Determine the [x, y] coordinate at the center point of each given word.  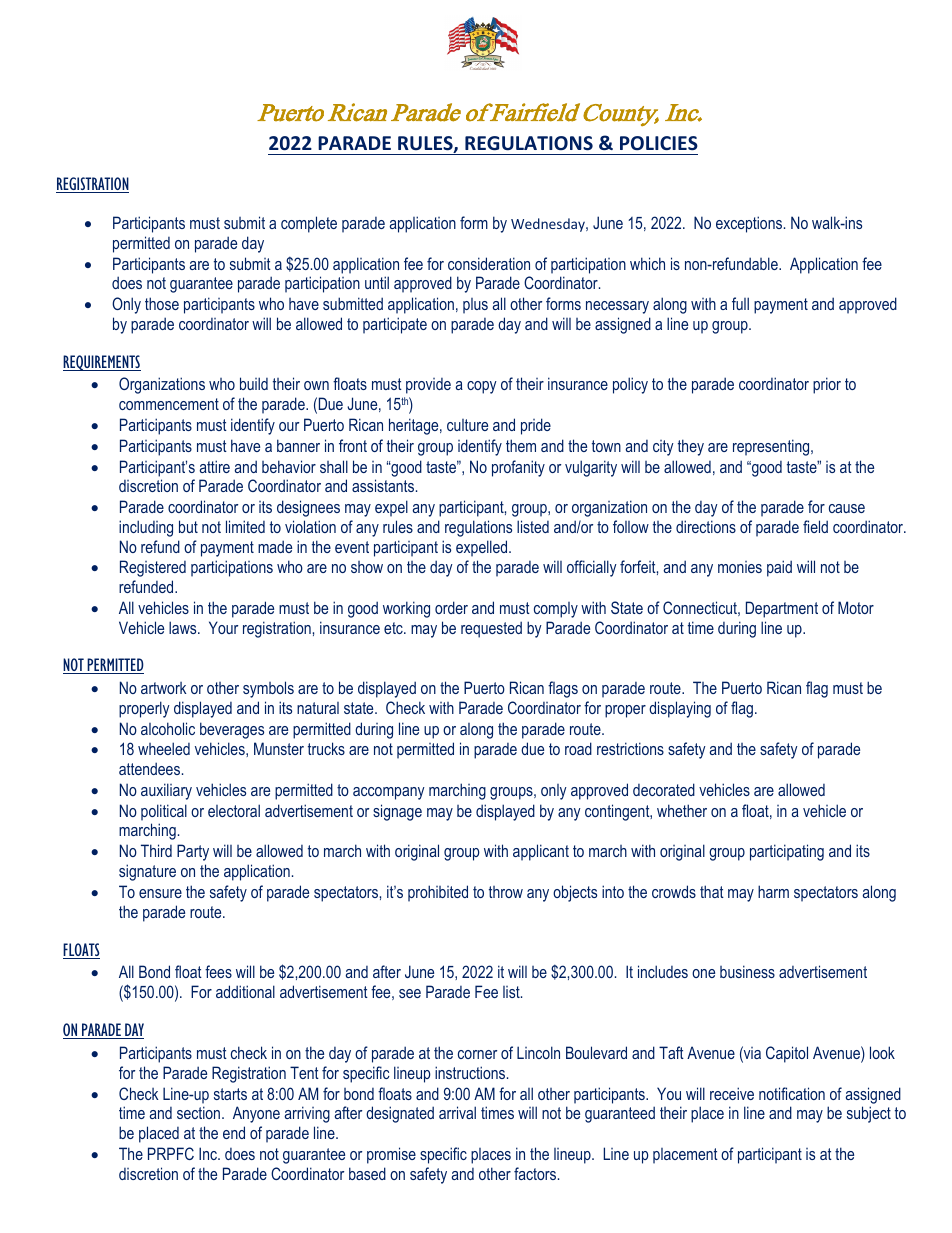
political [164, 812]
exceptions [750, 224]
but [188, 526]
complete [309, 224]
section [200, 1112]
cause [847, 508]
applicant [541, 852]
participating [787, 852]
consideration [489, 263]
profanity [518, 468]
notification [792, 1093]
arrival [457, 1112]
